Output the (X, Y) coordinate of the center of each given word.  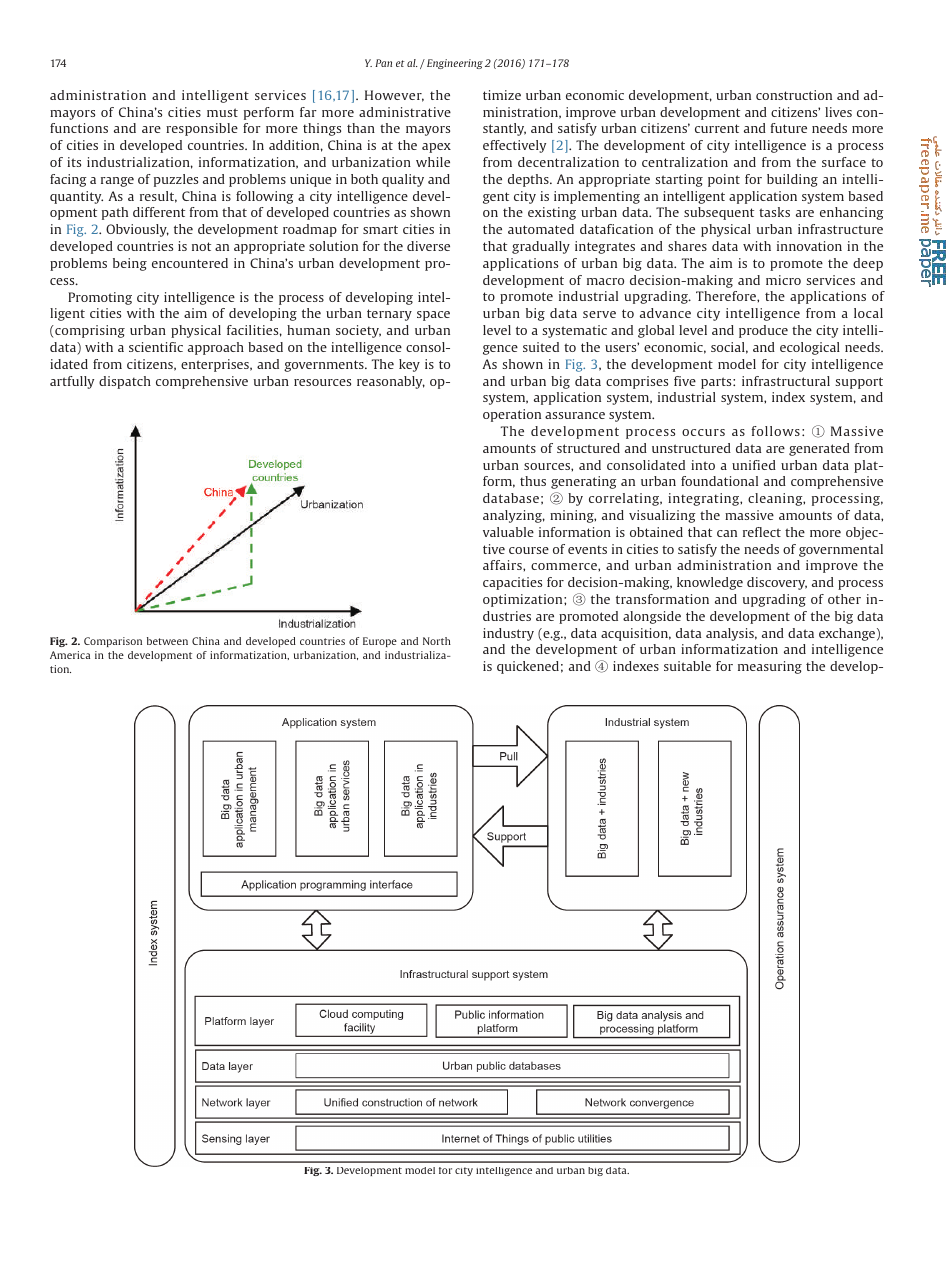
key (409, 365)
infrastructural (786, 381)
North (437, 641)
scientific (156, 347)
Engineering (453, 64)
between (167, 641)
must (222, 112)
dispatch (125, 382)
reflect (762, 532)
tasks (774, 212)
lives (838, 112)
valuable (508, 532)
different (159, 212)
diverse (428, 246)
